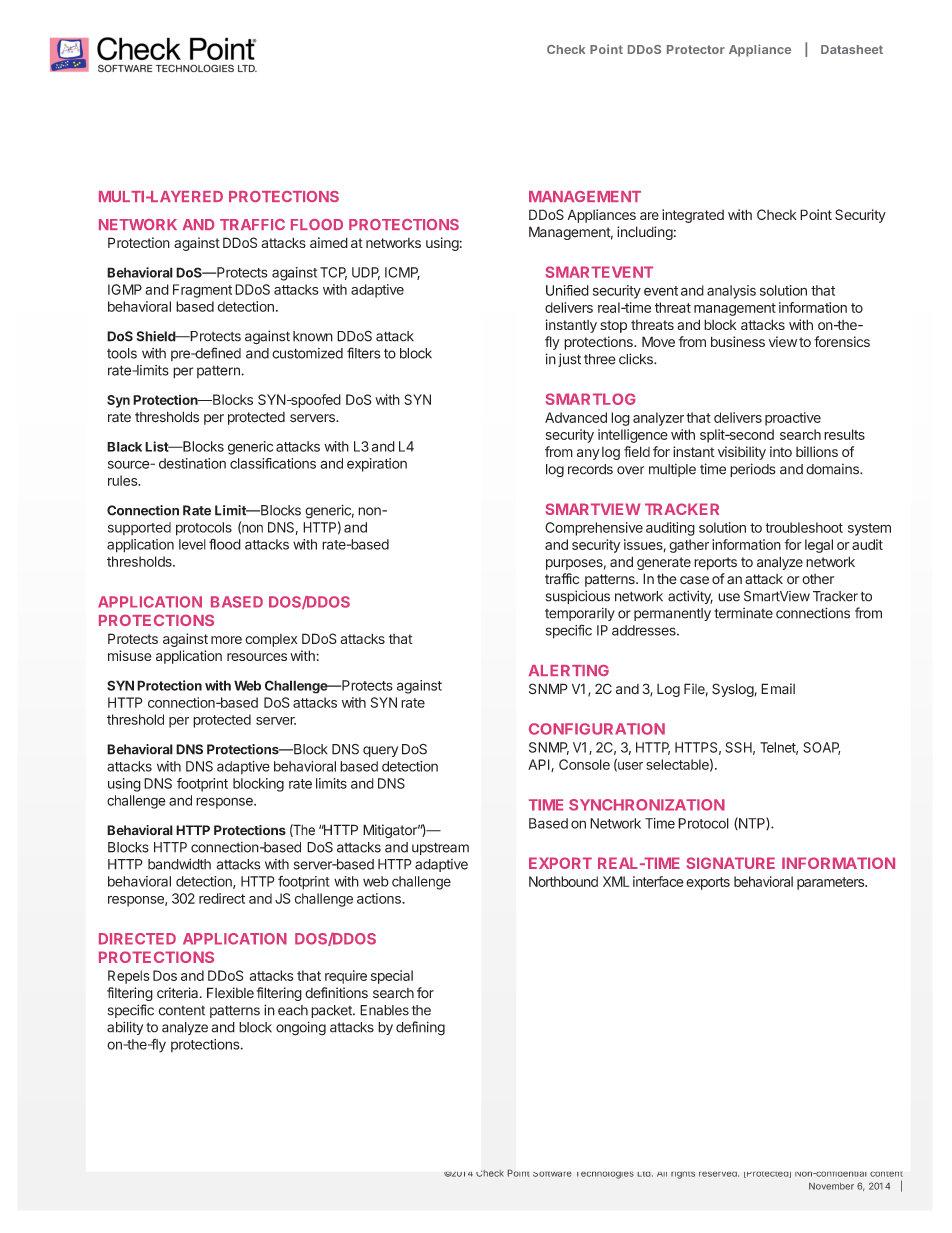 This screenshot has width=952, height=1233. Describe the element at coordinates (821, 748) in the screenshot. I see `SOAP` at that location.
